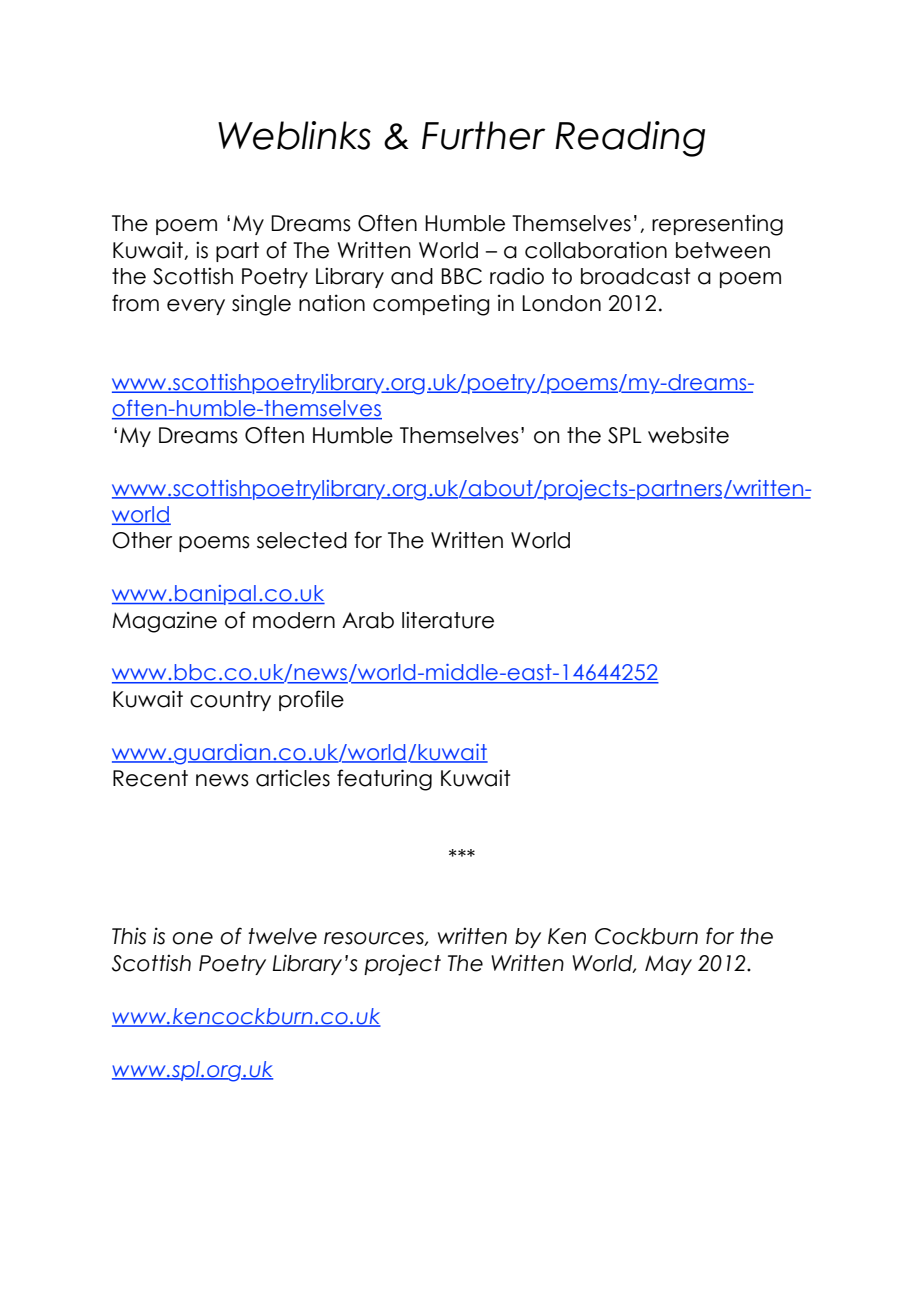  What do you see at coordinates (448, 620) in the image?
I see `literature` at bounding box center [448, 620].
